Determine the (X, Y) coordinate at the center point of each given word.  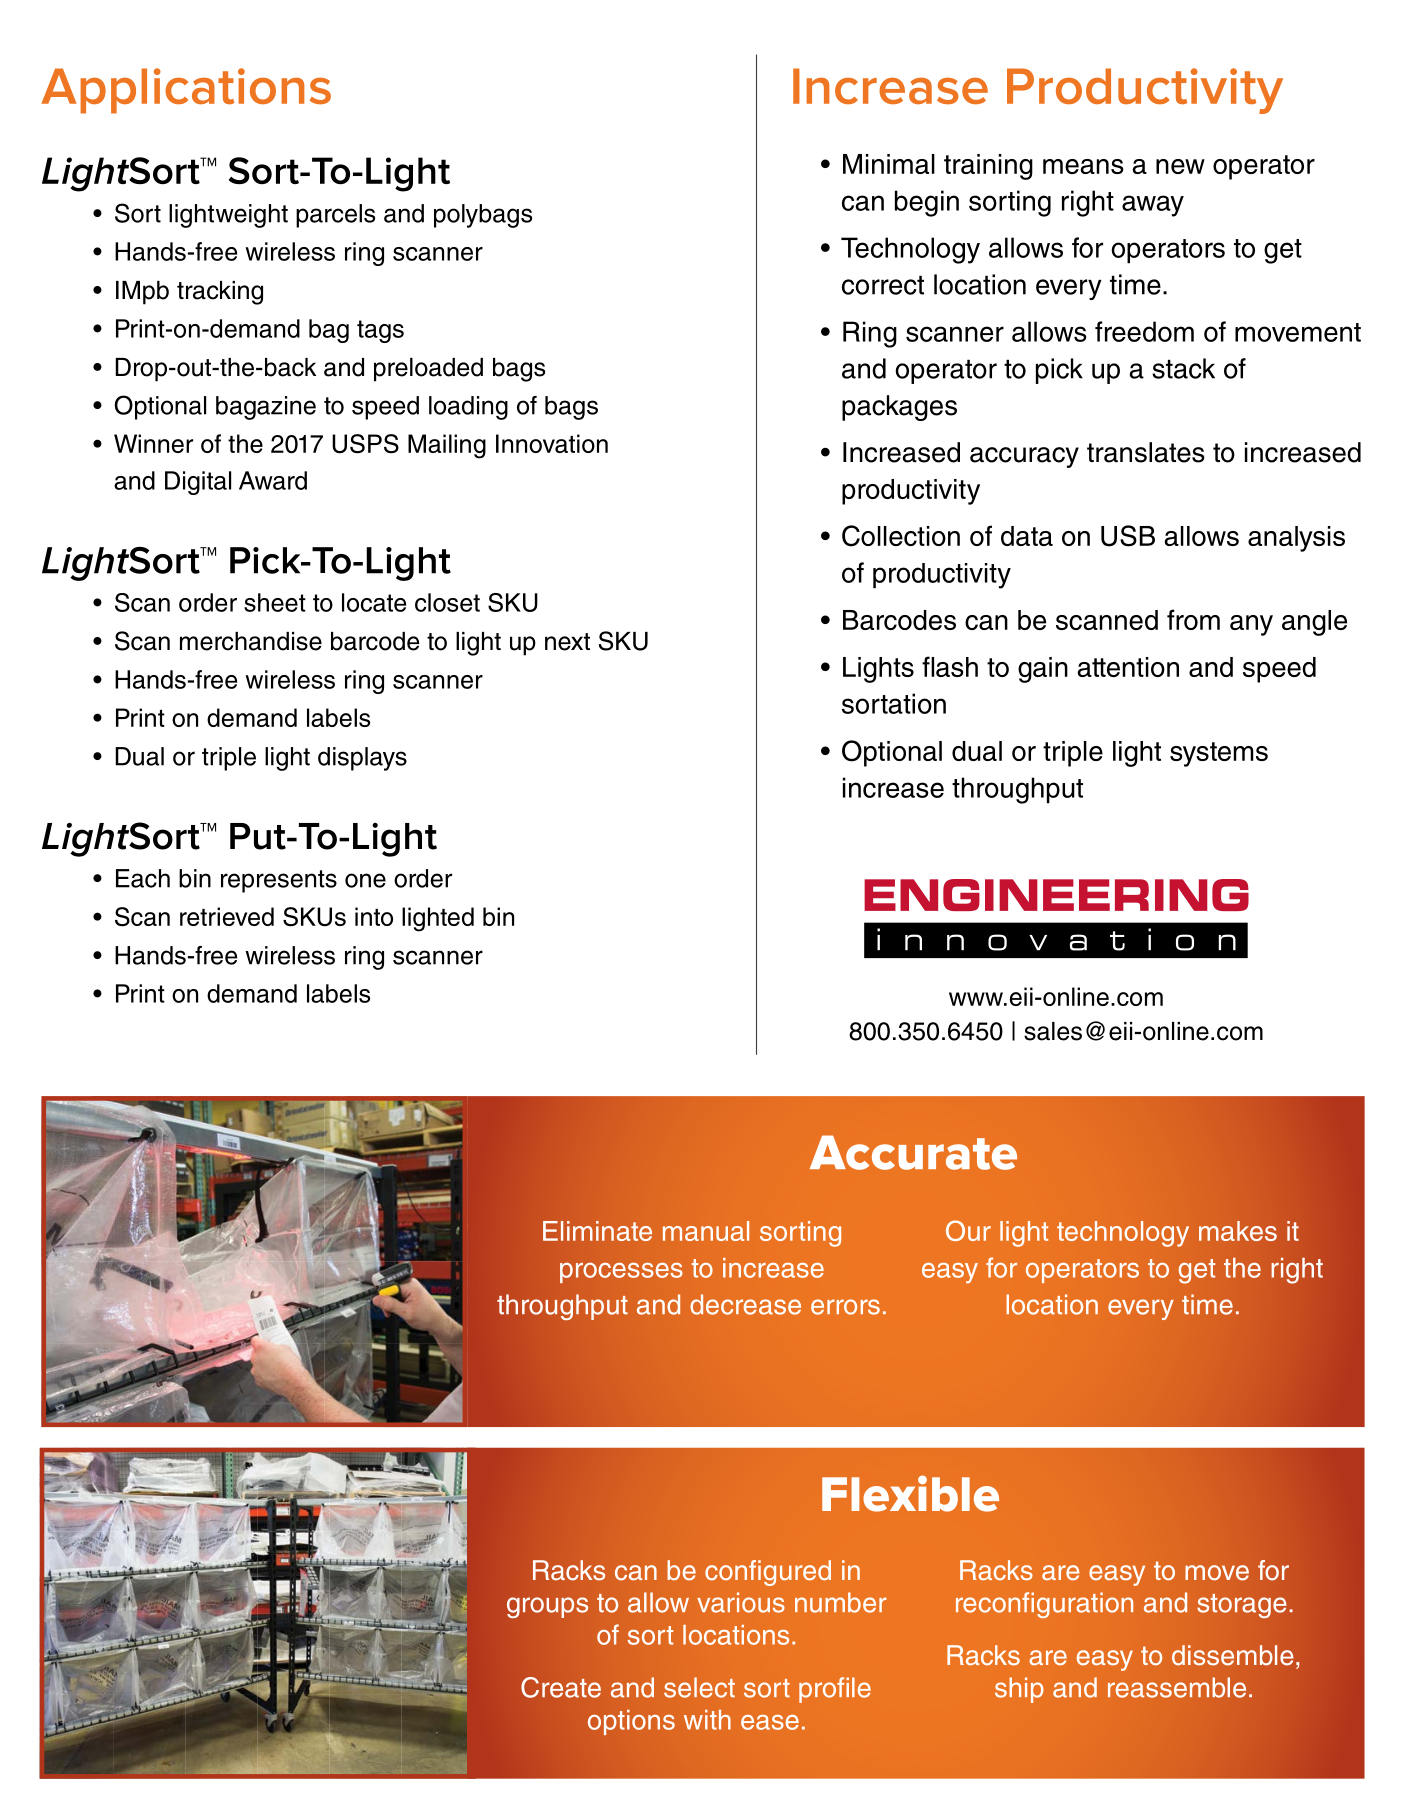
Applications (186, 91)
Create (561, 1687)
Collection (901, 536)
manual (706, 1231)
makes (1238, 1231)
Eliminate (597, 1231)
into (374, 916)
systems (1219, 754)
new (1180, 166)
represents (279, 881)
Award (273, 480)
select (699, 1687)
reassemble (1177, 1687)
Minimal (889, 164)
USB (1128, 536)
